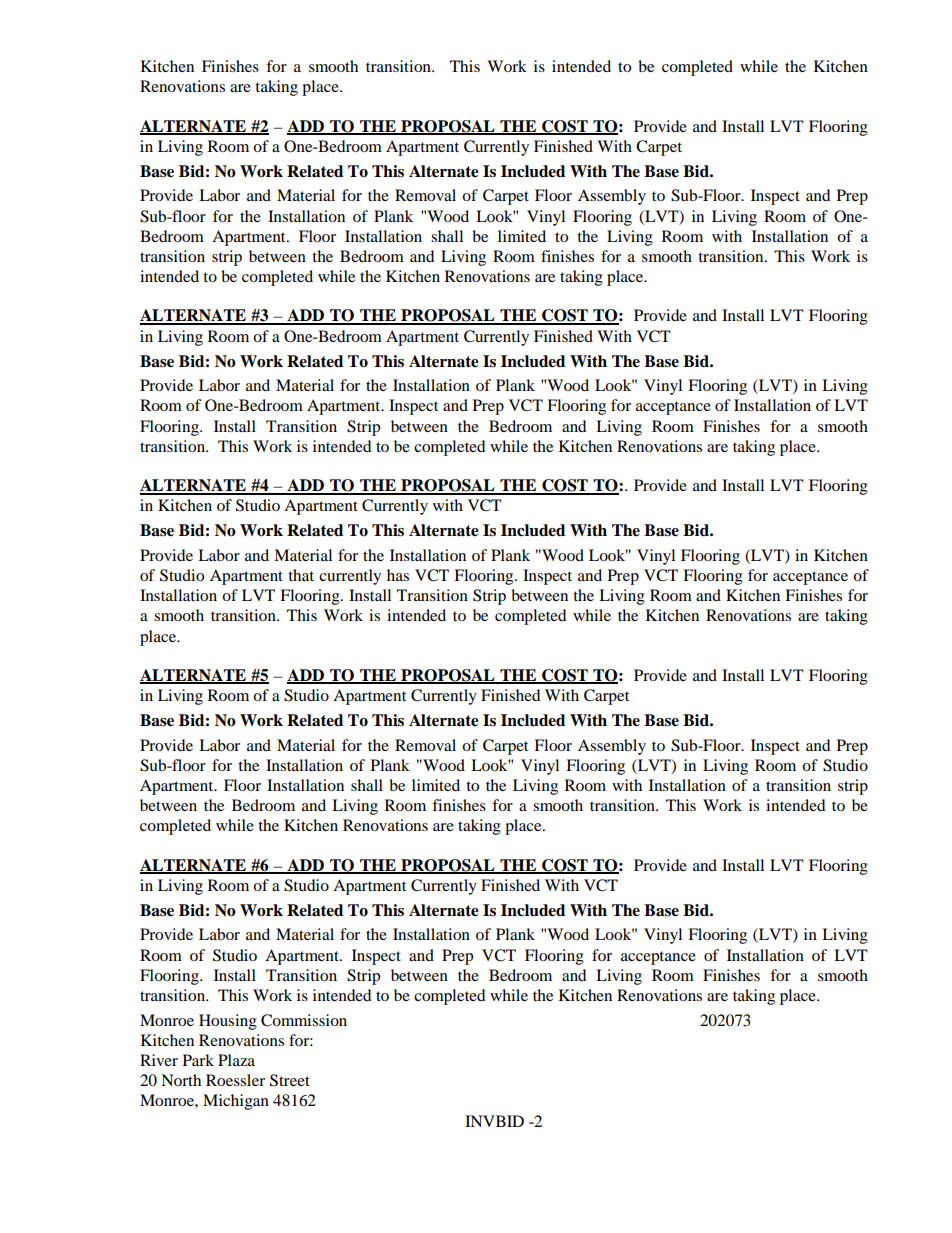 The image size is (952, 1233). I want to click on River, so click(159, 1060).
